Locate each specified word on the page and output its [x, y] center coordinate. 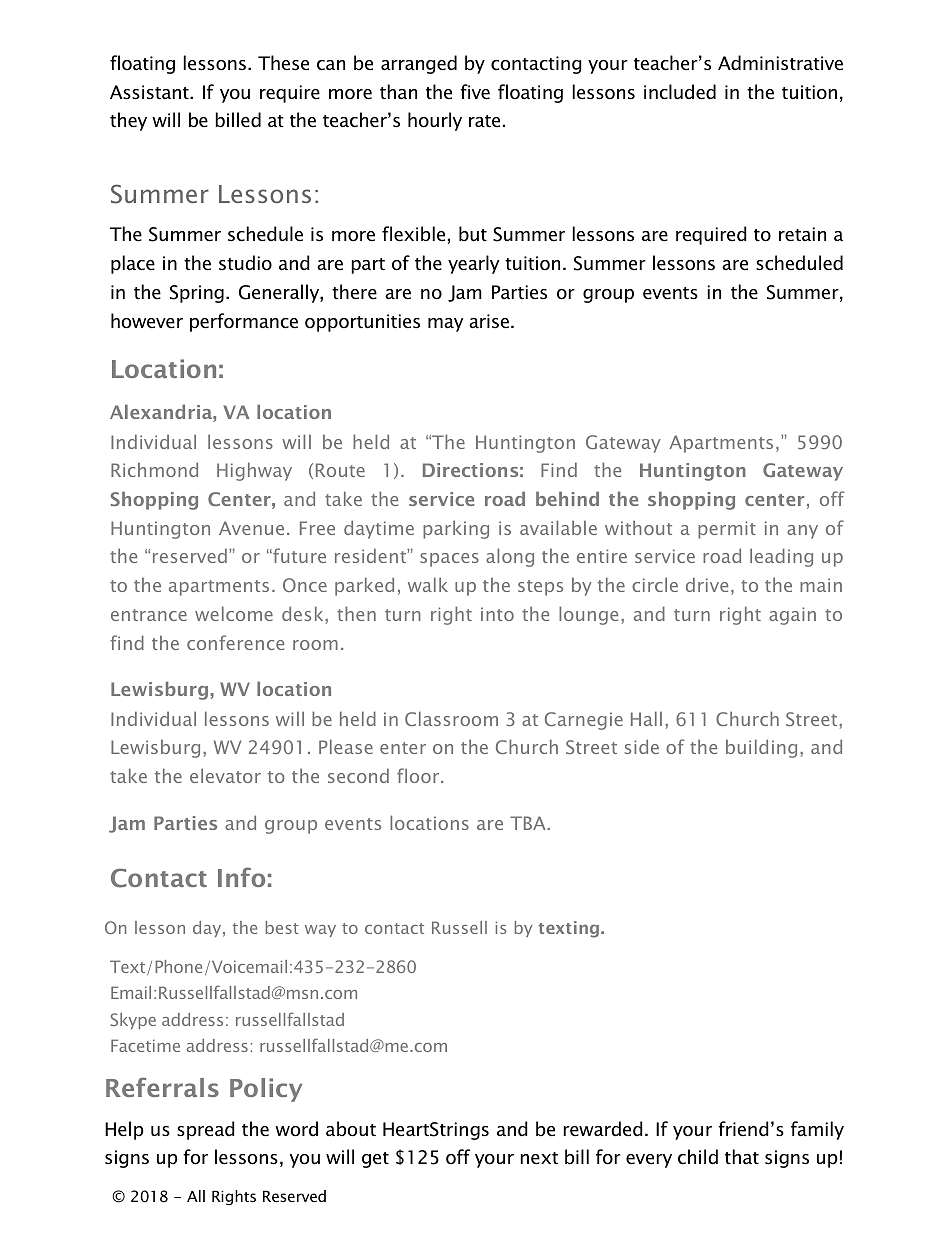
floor [419, 775]
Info [241, 877]
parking [456, 529]
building [761, 748]
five [475, 92]
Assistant [150, 92]
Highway [254, 471]
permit [727, 530]
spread [206, 1130]
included [680, 92]
